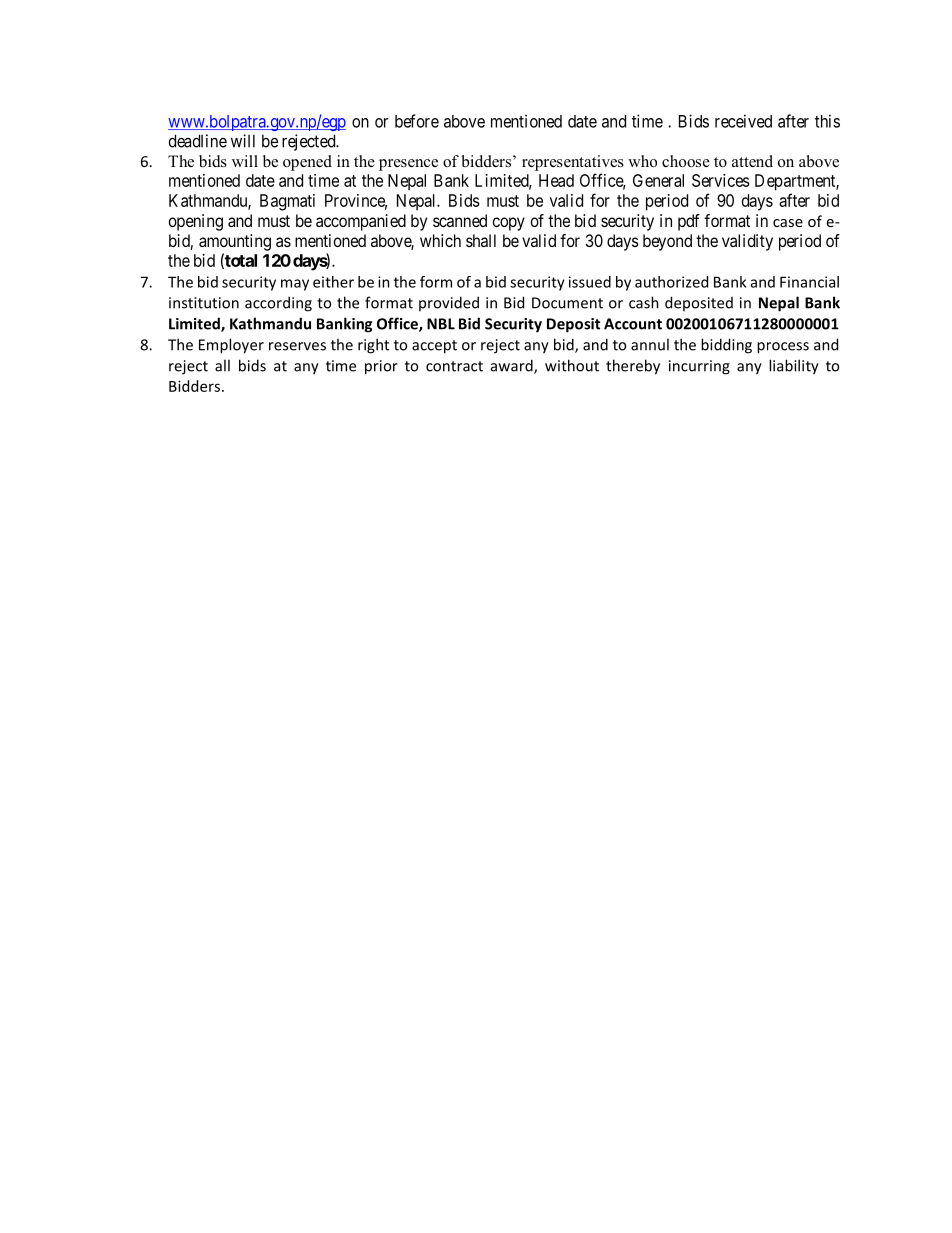 The width and height of the document is (952, 1233). What do you see at coordinates (417, 121) in the document?
I see `before` at bounding box center [417, 121].
